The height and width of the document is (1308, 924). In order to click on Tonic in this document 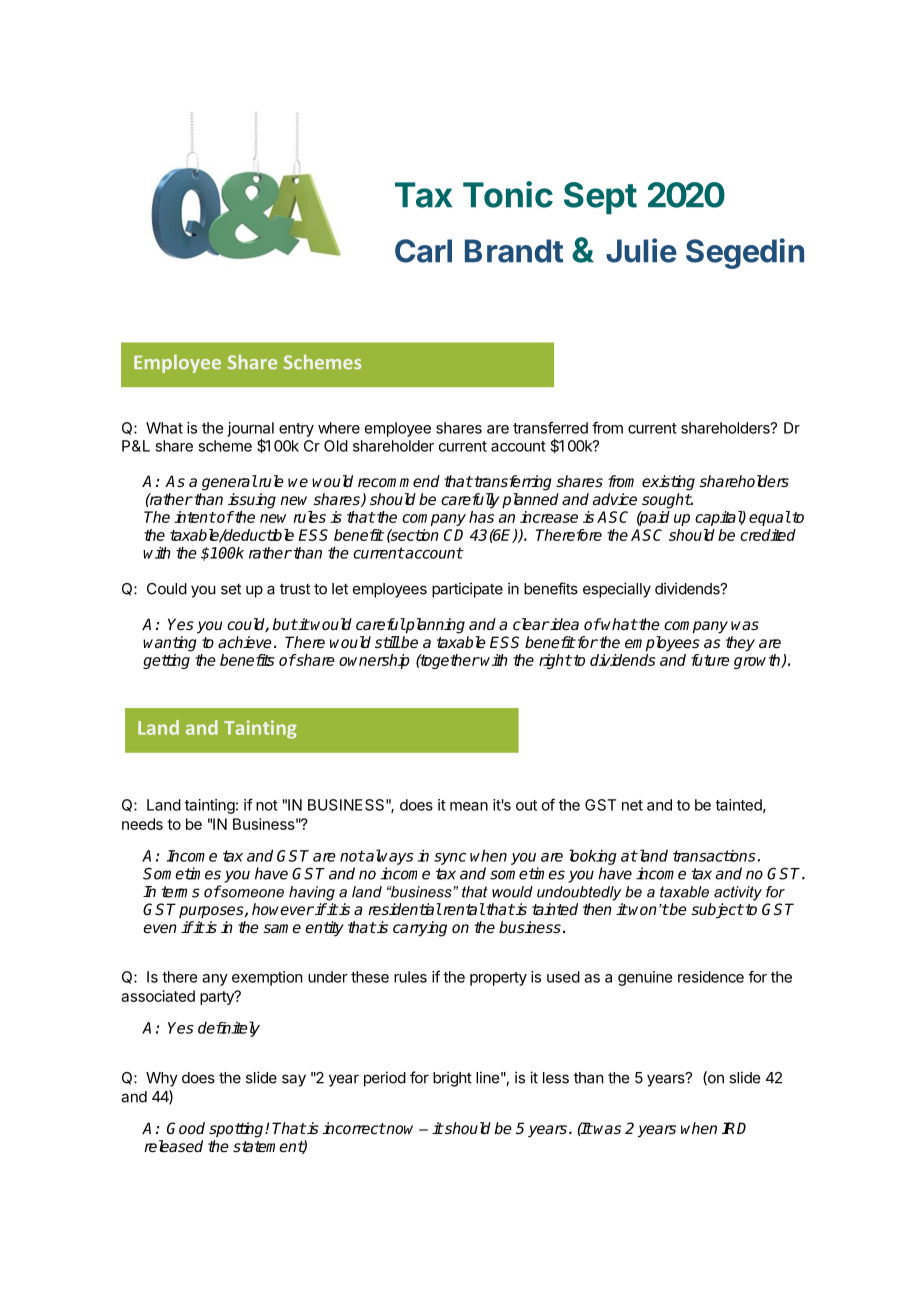, I will do `click(508, 194)`.
